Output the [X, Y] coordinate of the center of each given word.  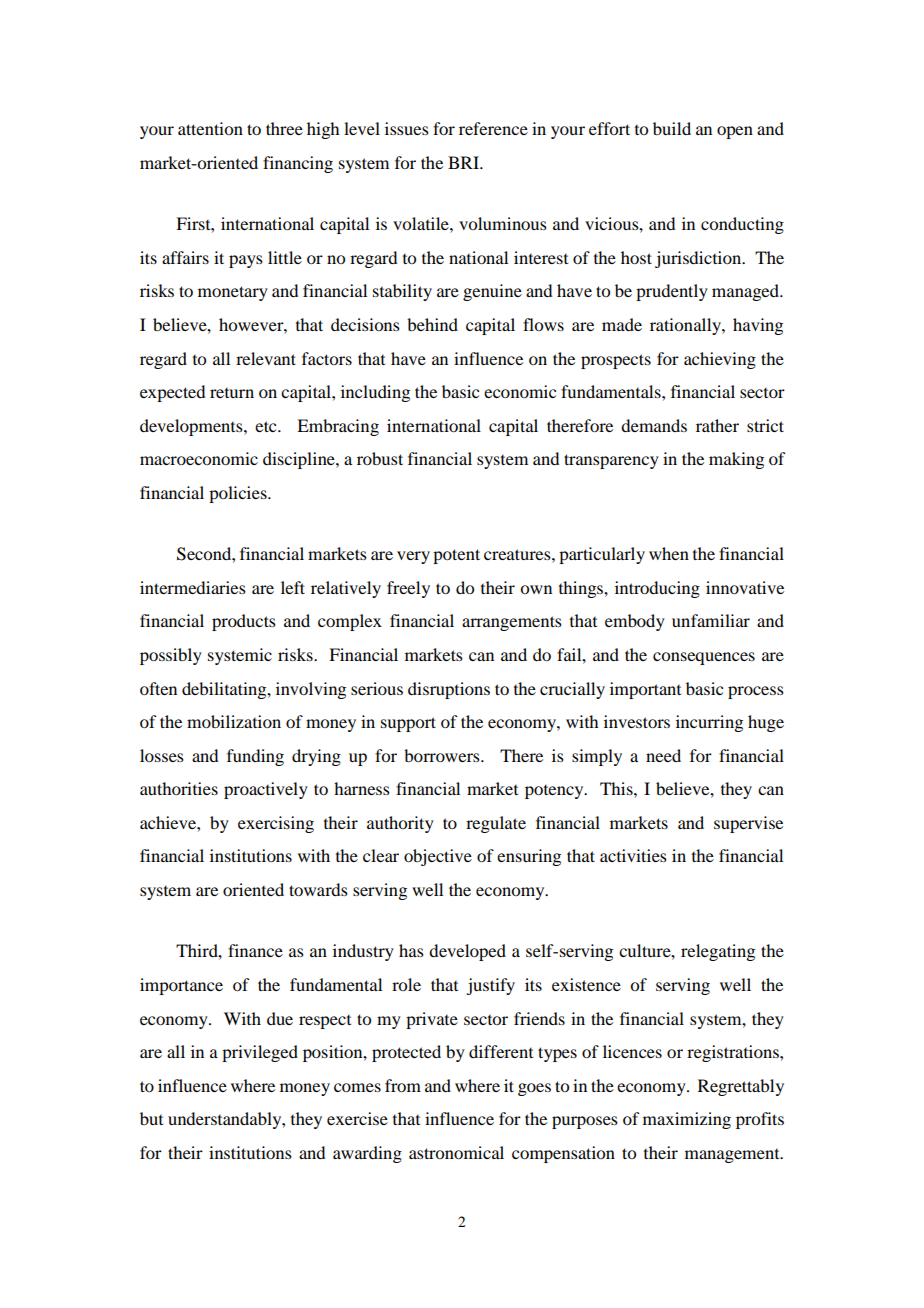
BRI [465, 162]
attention [210, 128]
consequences [704, 658]
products [244, 622]
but [151, 1118]
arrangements [512, 623]
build [672, 128]
